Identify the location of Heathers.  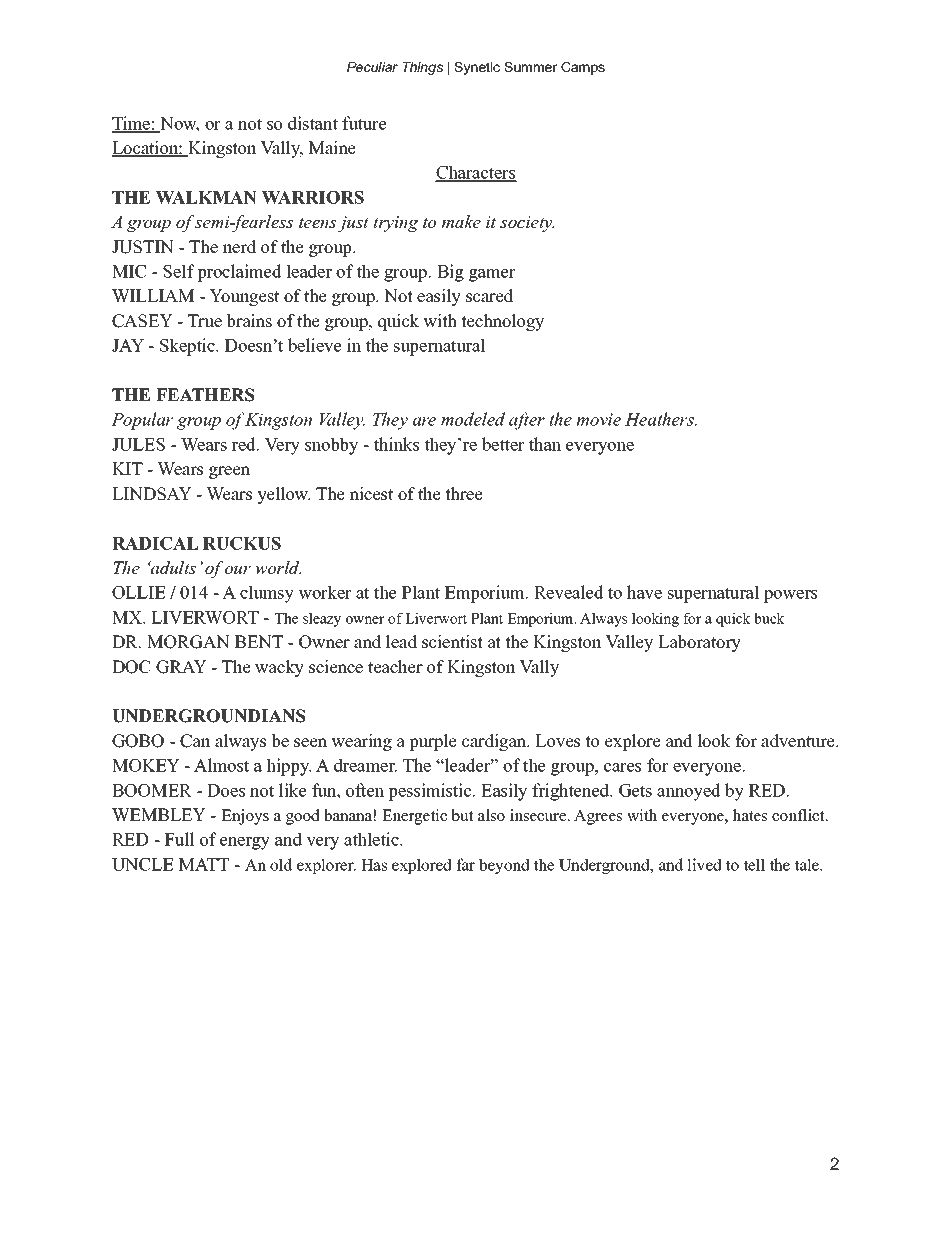
(660, 419).
